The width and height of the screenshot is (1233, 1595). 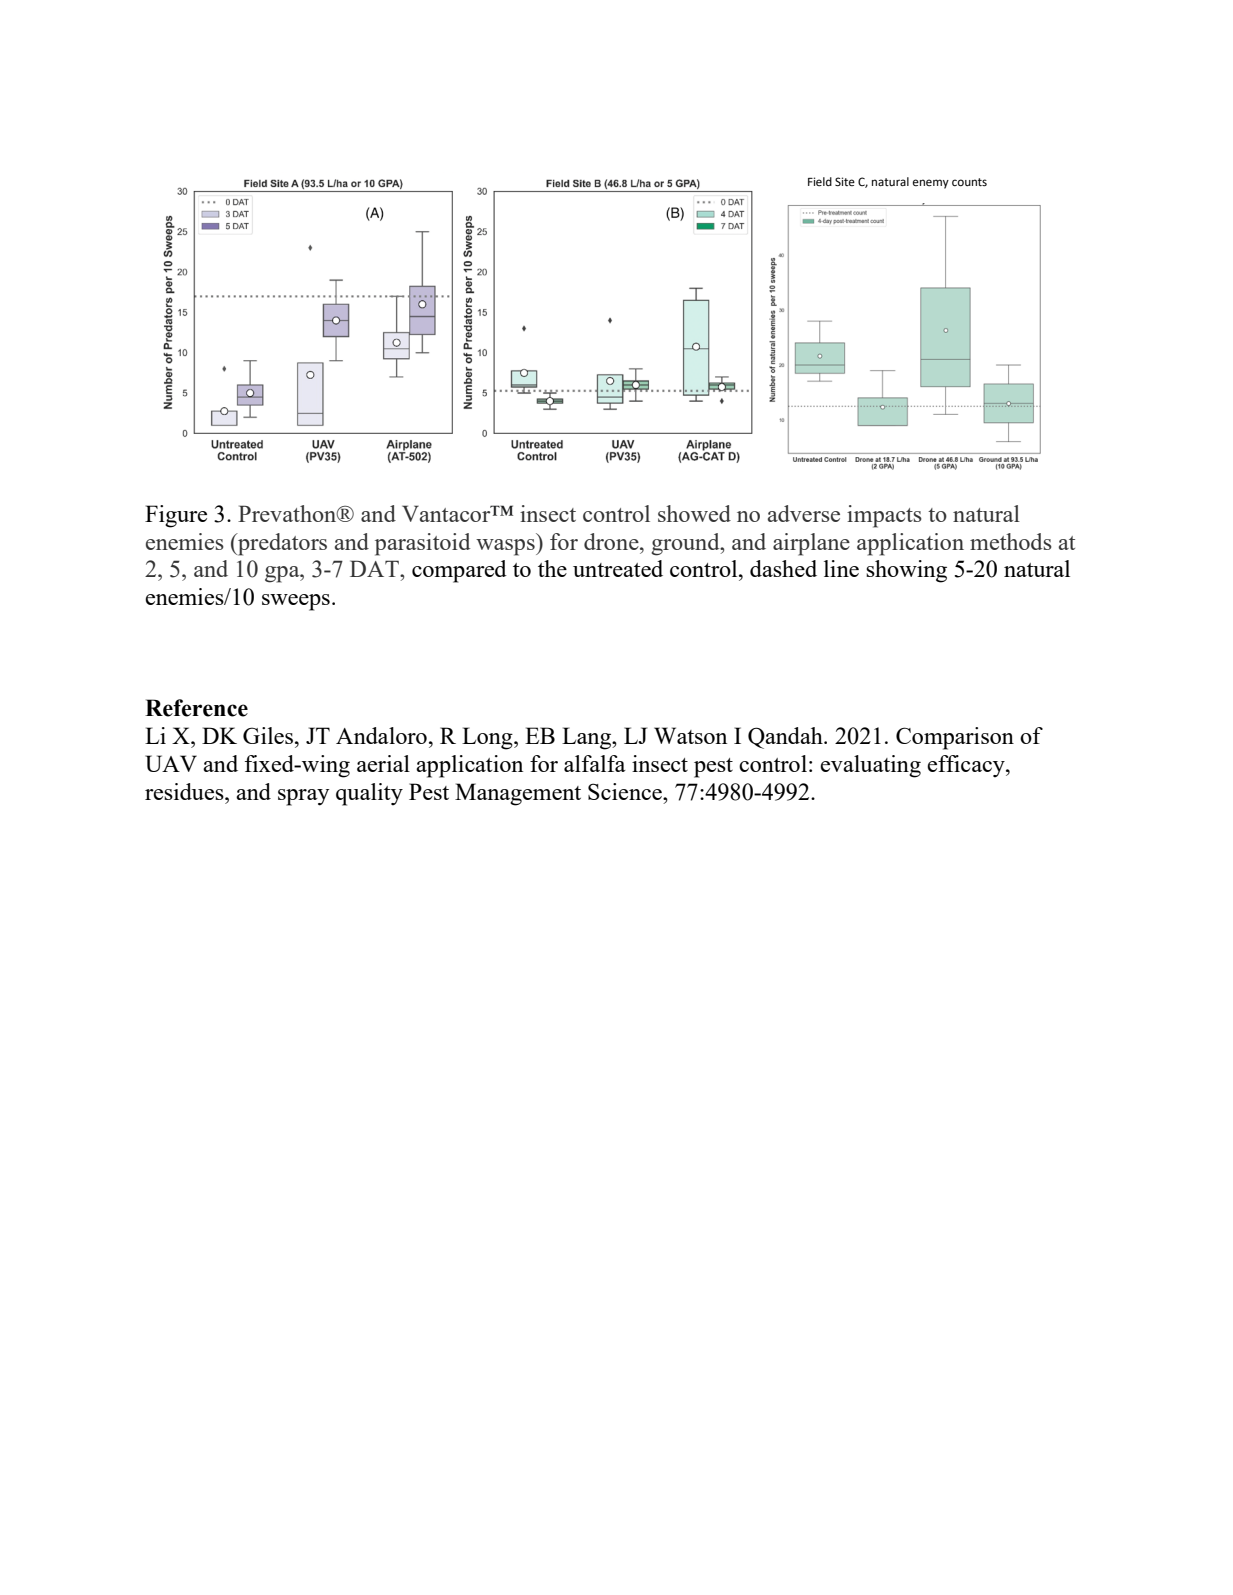 What do you see at coordinates (296, 602) in the screenshot?
I see `sweeps` at bounding box center [296, 602].
